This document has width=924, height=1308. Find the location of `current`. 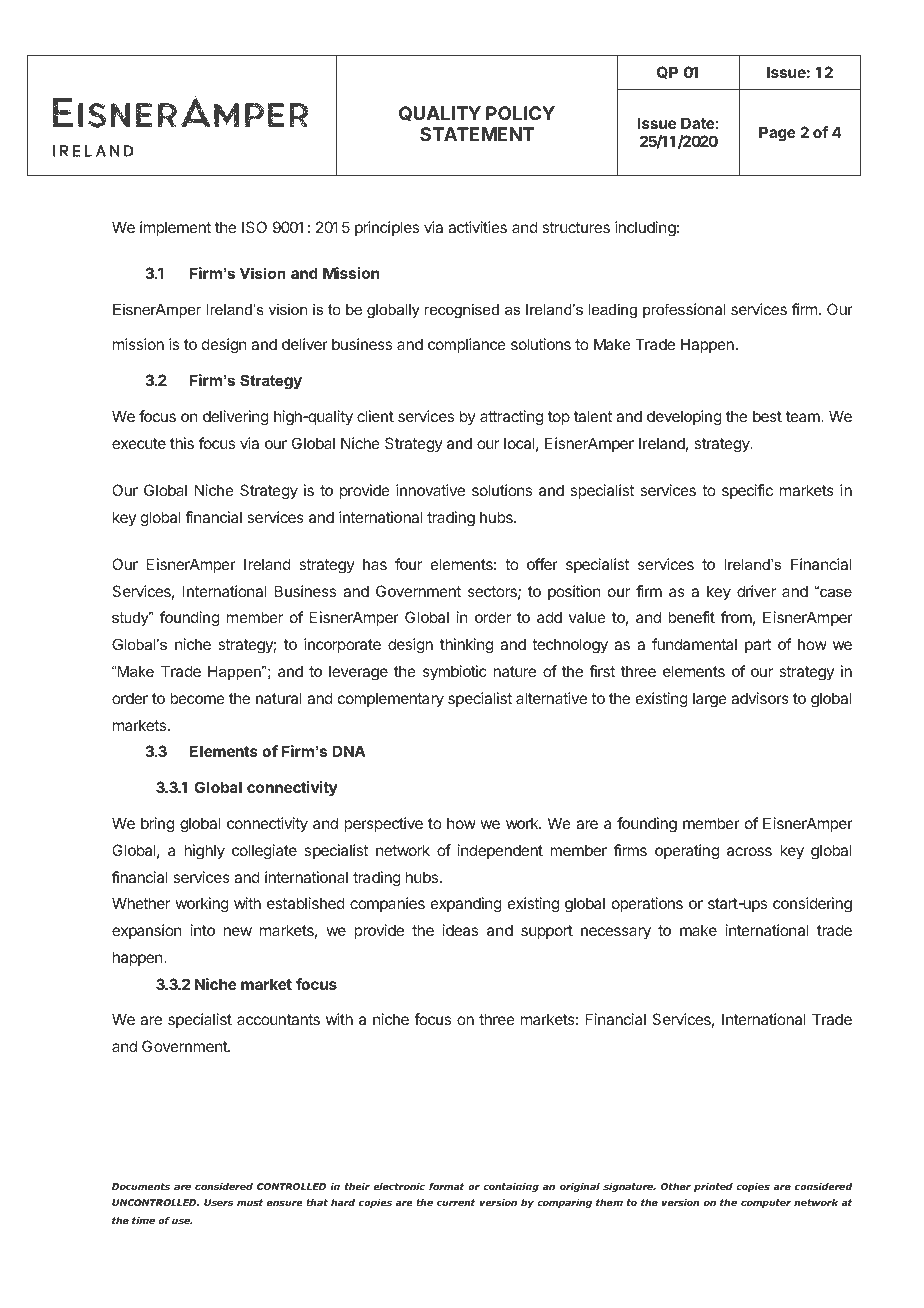

current is located at coordinates (456, 1202).
